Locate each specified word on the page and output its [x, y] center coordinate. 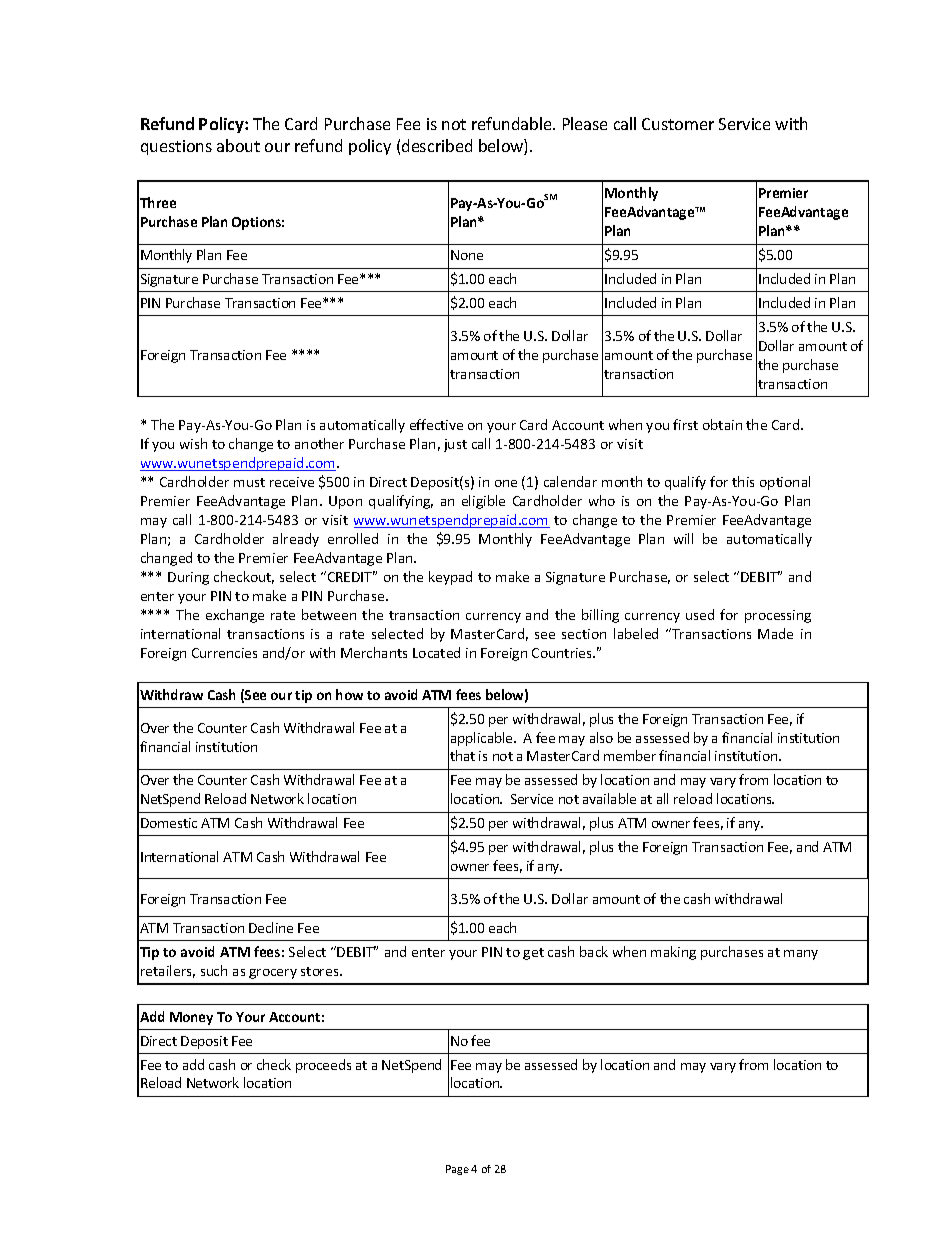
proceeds [323, 1066]
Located [436, 652]
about [238, 145]
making [673, 953]
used [700, 614]
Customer [678, 124]
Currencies [224, 653]
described [437, 145]
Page [457, 1170]
